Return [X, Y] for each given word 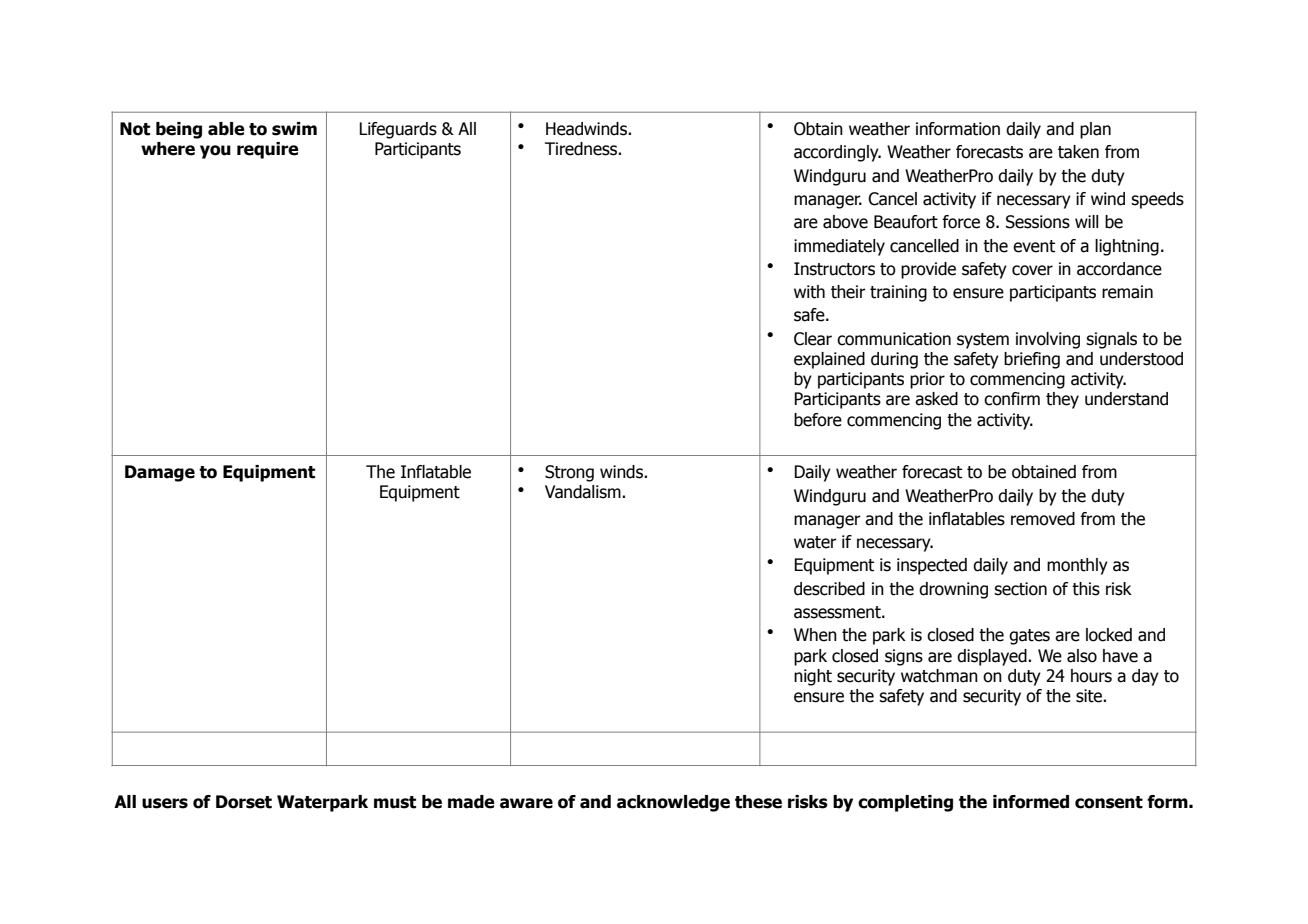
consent [1109, 802]
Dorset [244, 802]
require [268, 150]
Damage [160, 473]
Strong [569, 473]
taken [1078, 152]
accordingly [837, 153]
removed [1043, 519]
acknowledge [673, 803]
